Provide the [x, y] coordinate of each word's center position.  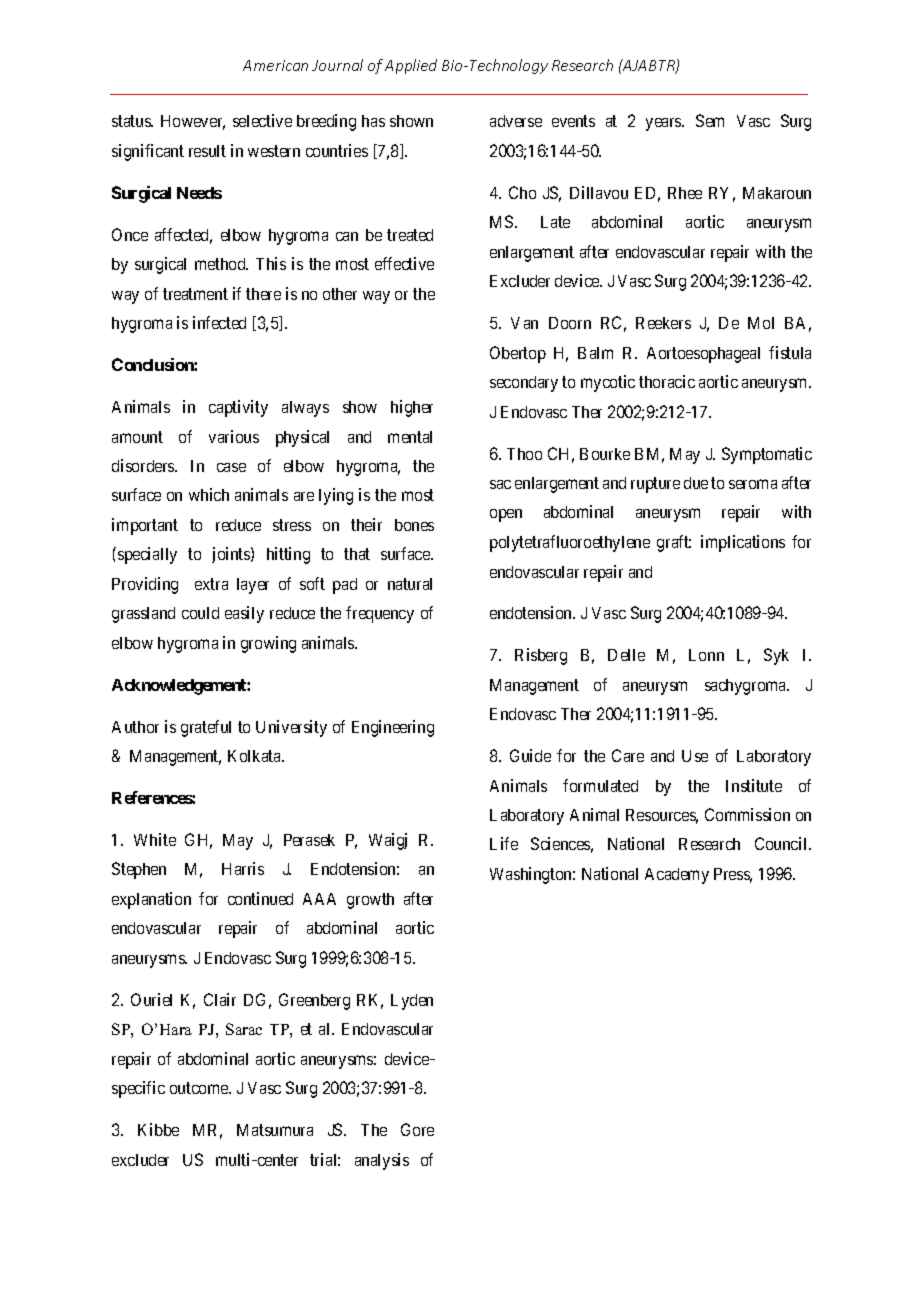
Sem [710, 120]
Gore [417, 1129]
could [200, 613]
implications [743, 543]
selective [262, 120]
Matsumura [275, 1130]
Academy [677, 876]
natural [410, 584]
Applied [411, 66]
